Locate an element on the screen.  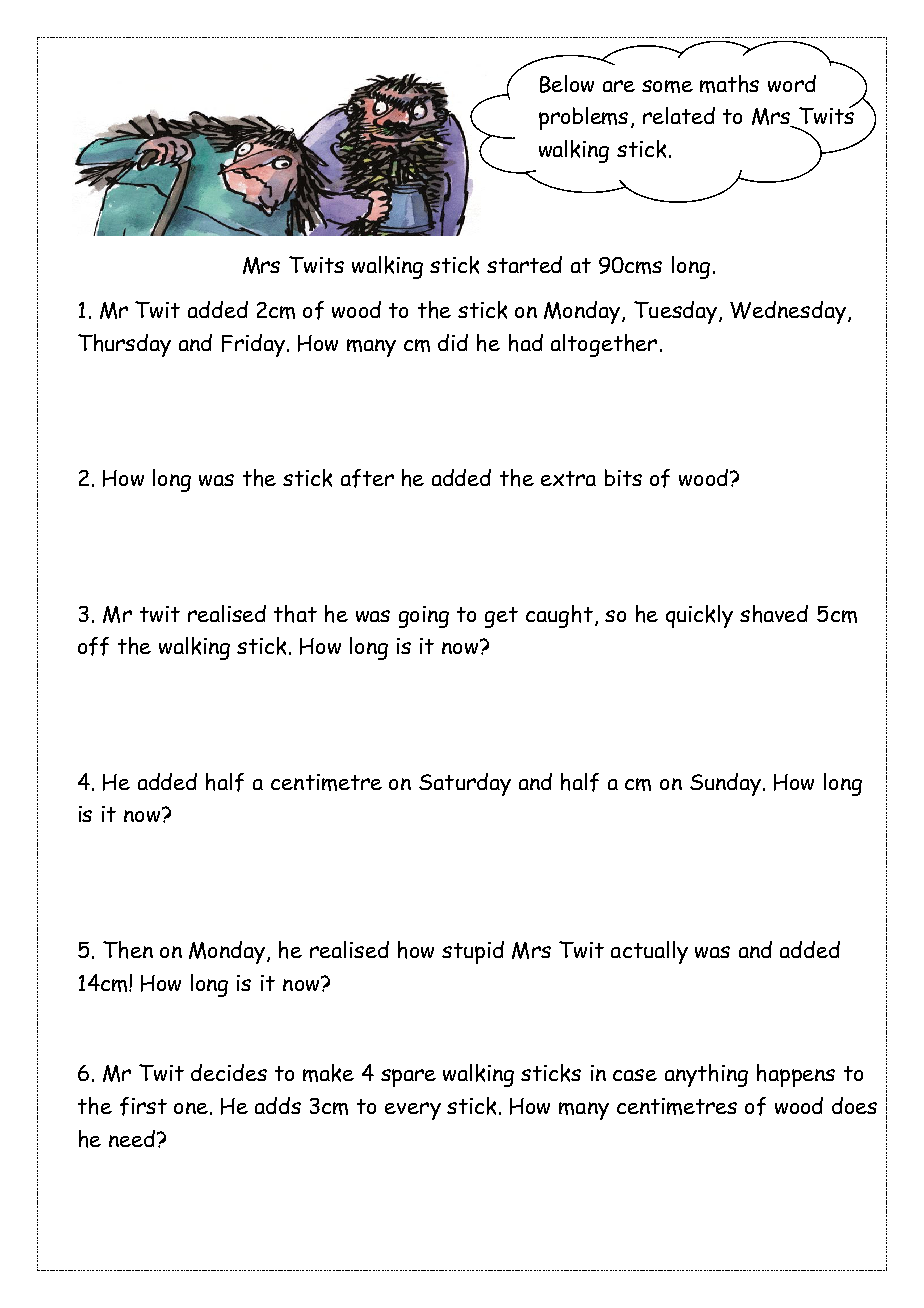
one is located at coordinates (191, 1108).
